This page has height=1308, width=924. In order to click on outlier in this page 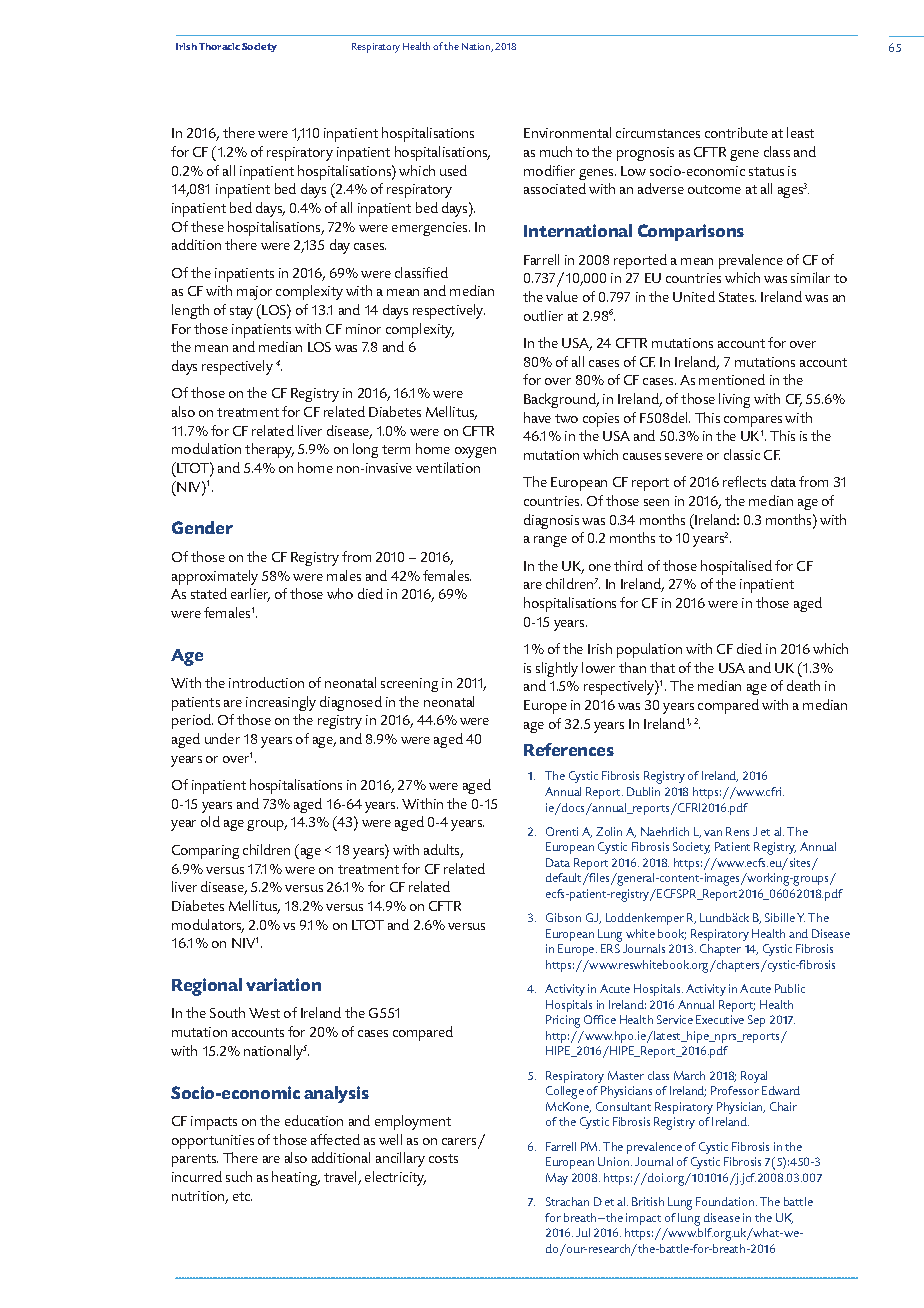, I will do `click(543, 315)`.
